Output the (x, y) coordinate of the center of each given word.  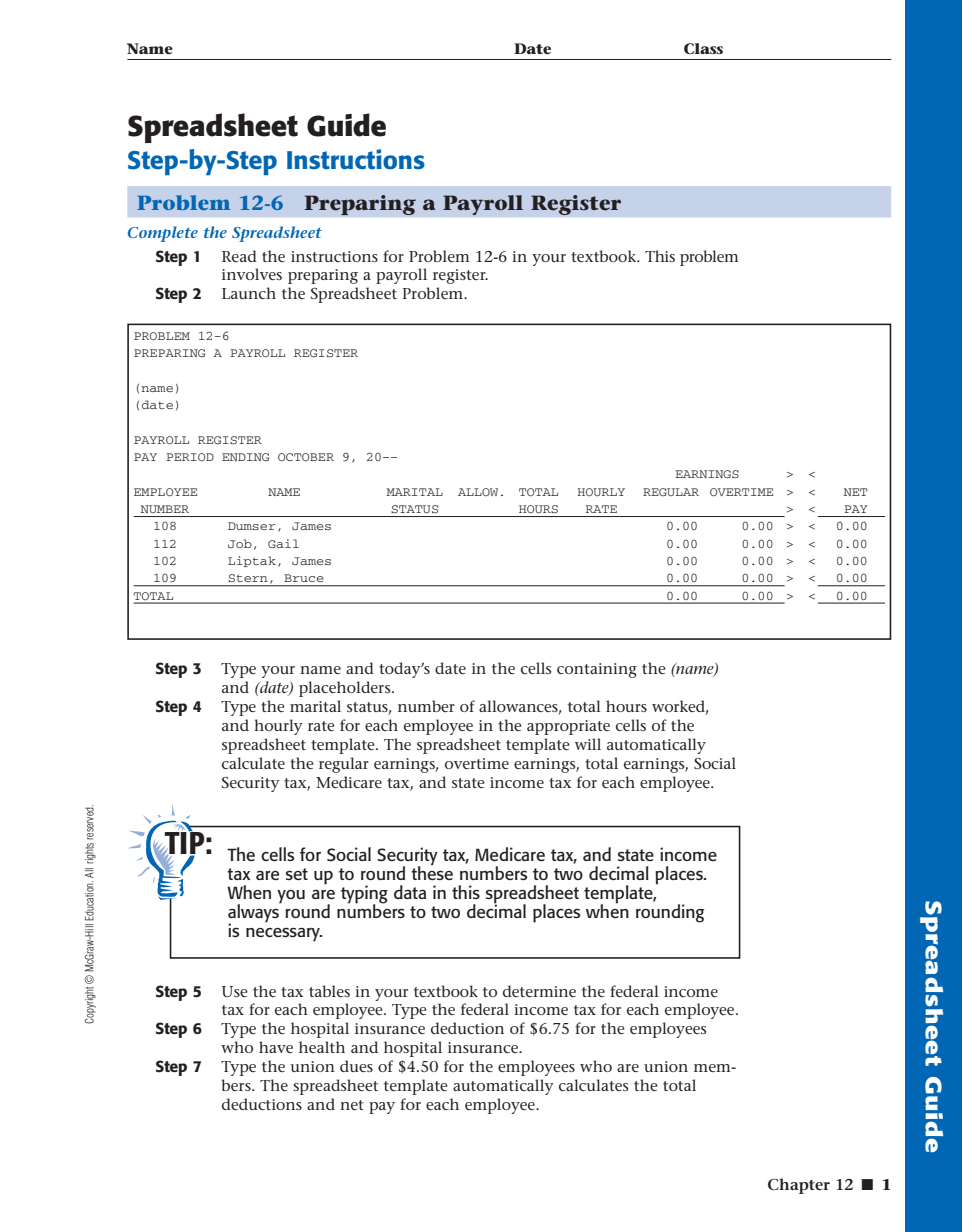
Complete (163, 234)
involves (252, 274)
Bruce (304, 578)
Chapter (799, 1186)
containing (597, 670)
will (588, 744)
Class (703, 48)
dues (356, 1066)
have (276, 1047)
